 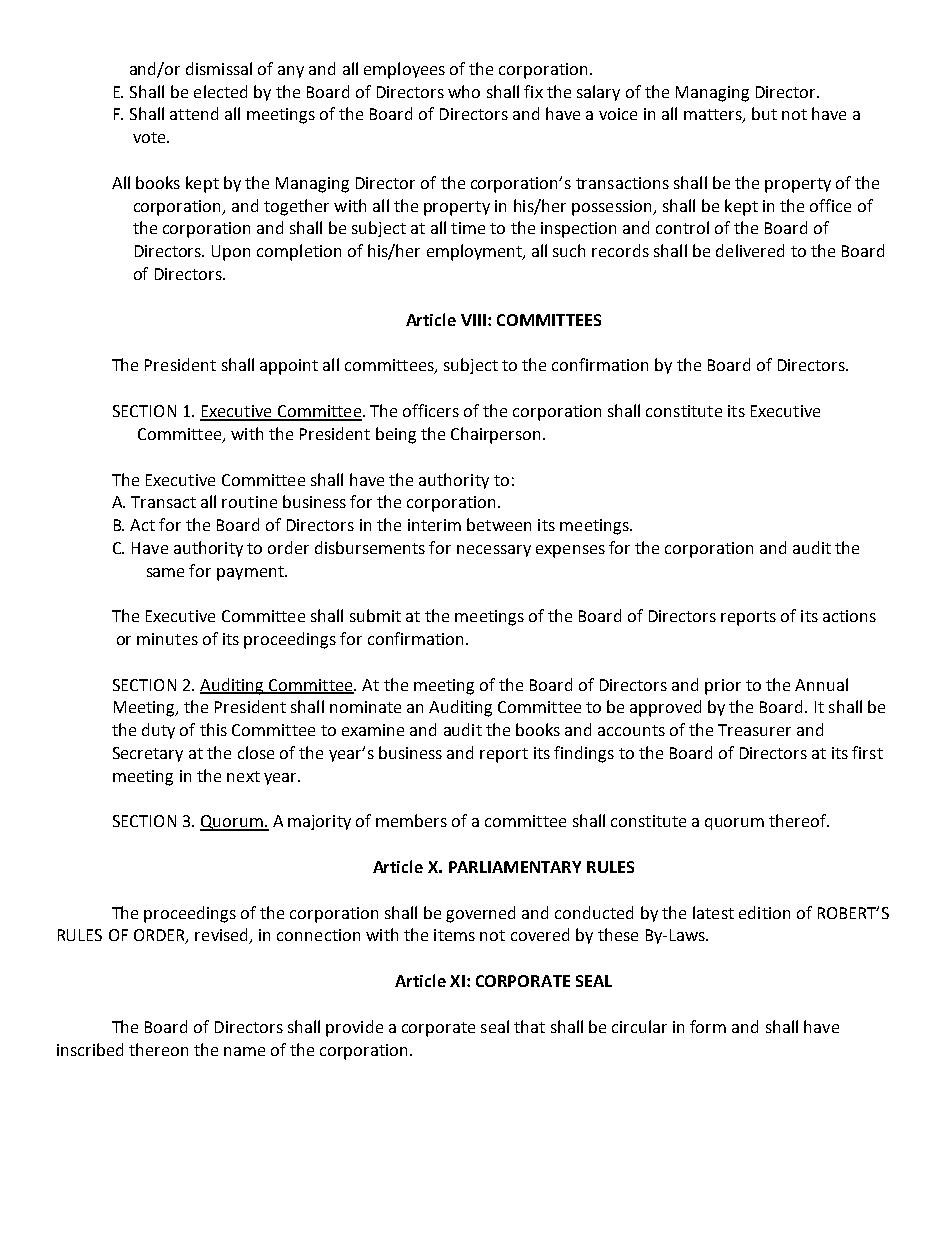 What do you see at coordinates (464, 91) in the page?
I see `who` at bounding box center [464, 91].
